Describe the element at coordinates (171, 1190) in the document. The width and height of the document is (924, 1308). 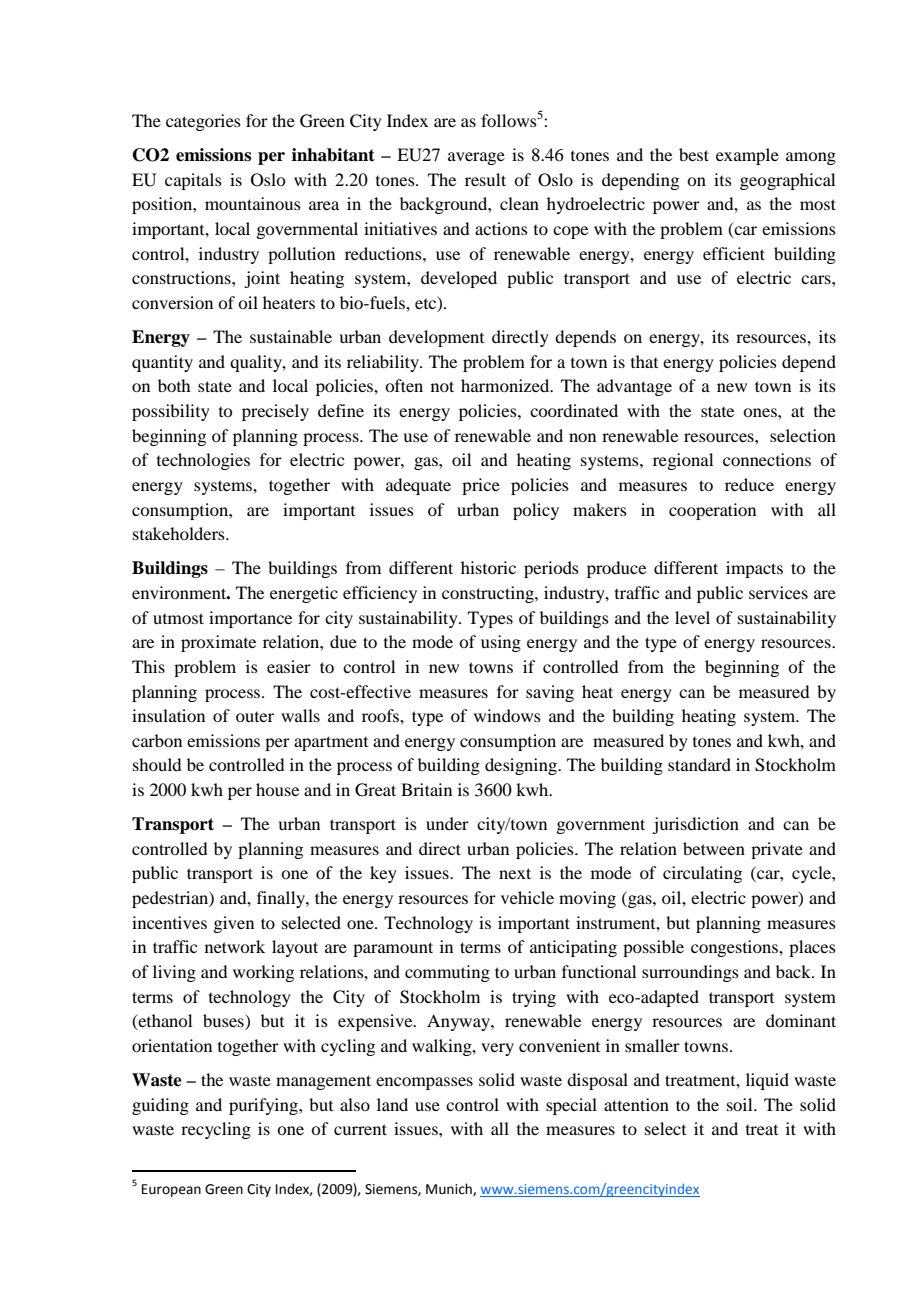
I see `European` at that location.
